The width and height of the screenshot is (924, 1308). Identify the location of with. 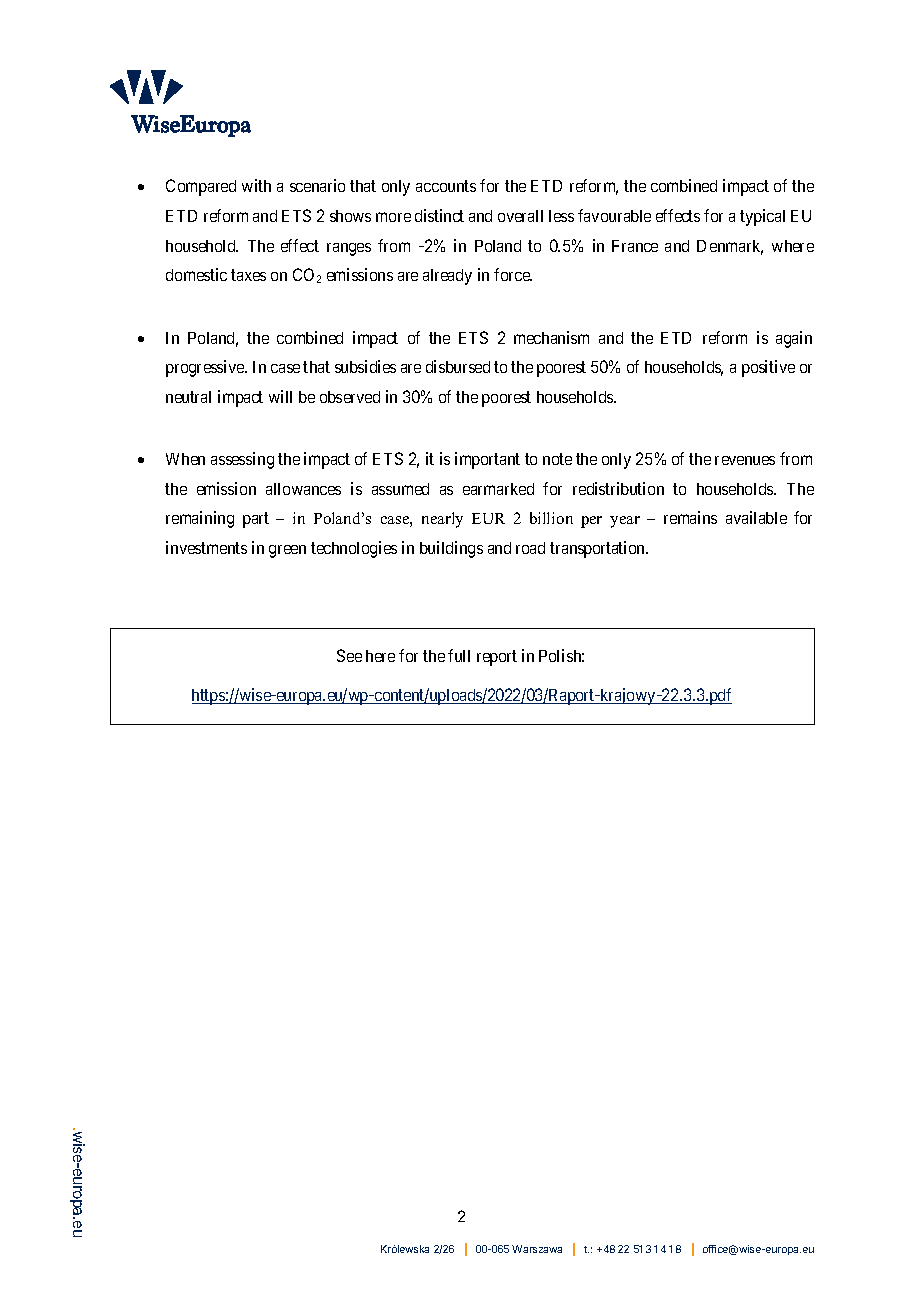
(256, 185).
